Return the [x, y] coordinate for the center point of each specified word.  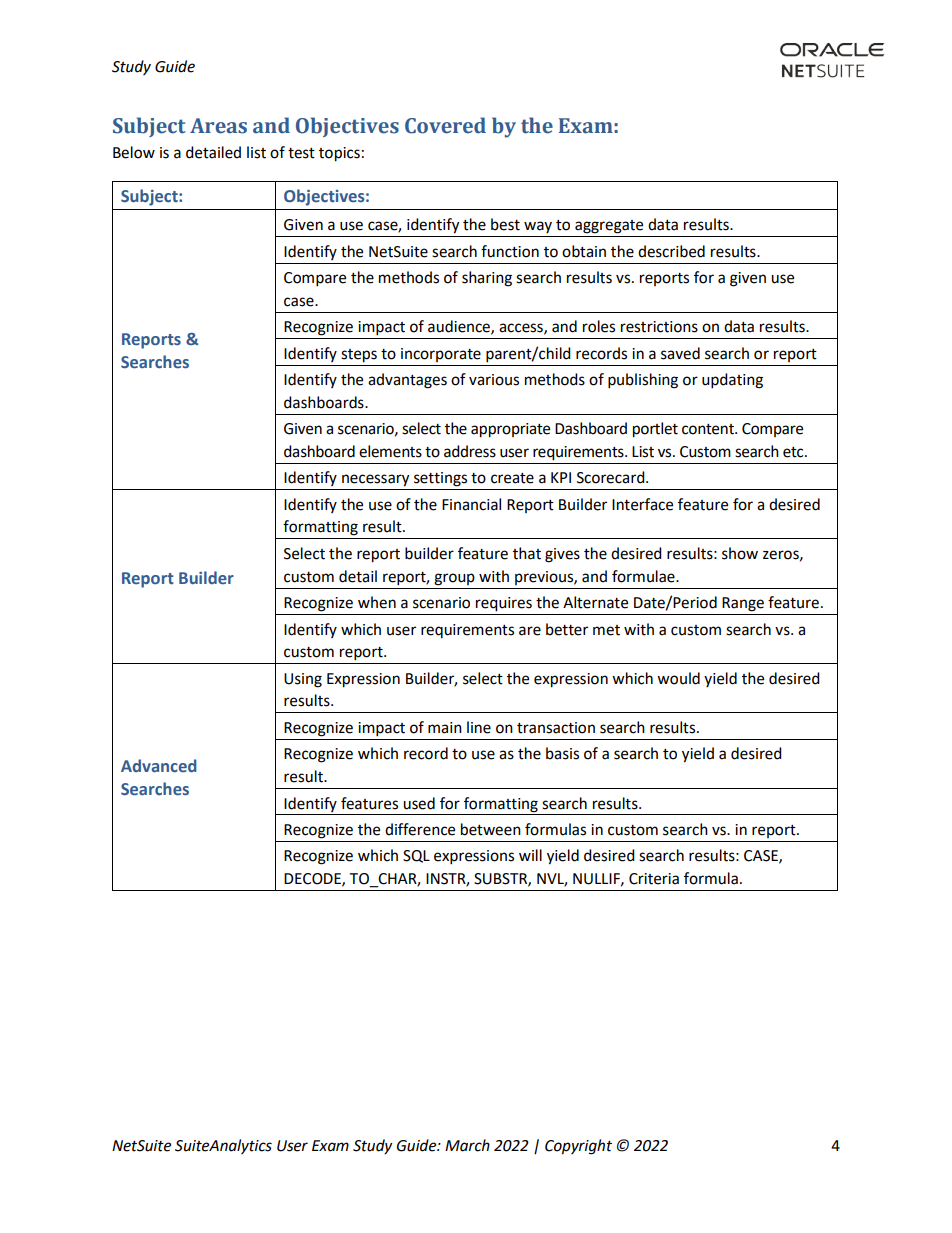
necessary [375, 480]
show [740, 553]
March [467, 1145]
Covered [445, 125]
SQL [416, 856]
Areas [218, 126]
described [671, 251]
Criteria [654, 879]
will [530, 855]
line [479, 727]
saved [680, 353]
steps [359, 356]
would [678, 678]
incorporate [441, 355]
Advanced [159, 765]
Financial [471, 504]
